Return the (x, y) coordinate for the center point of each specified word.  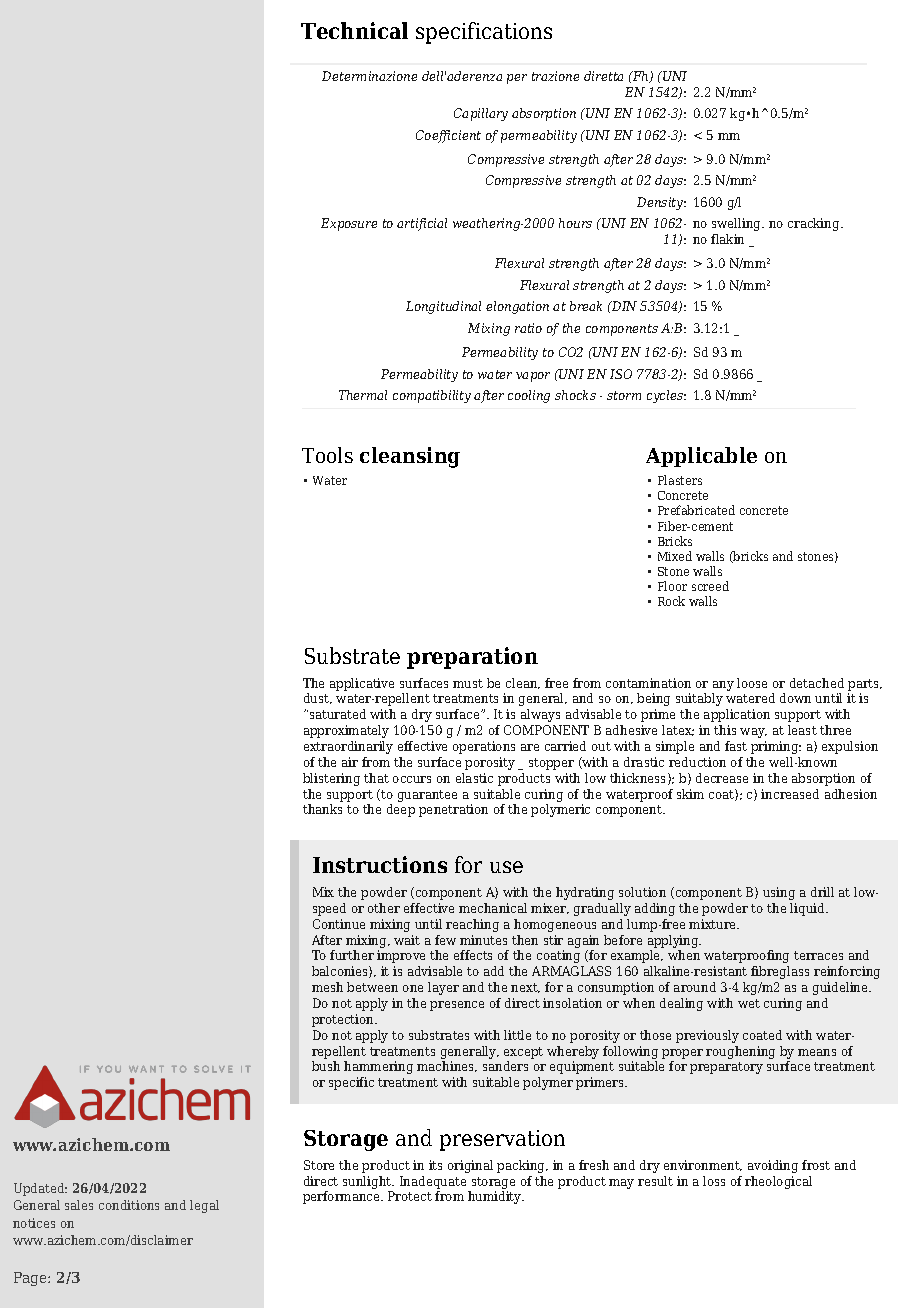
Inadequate (433, 1182)
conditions (129, 1205)
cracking (815, 224)
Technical (354, 30)
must (468, 683)
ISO (621, 374)
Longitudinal (443, 307)
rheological (778, 1182)
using (779, 893)
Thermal (363, 395)
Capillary (481, 114)
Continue (339, 924)
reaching (472, 925)
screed (710, 586)
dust (318, 698)
